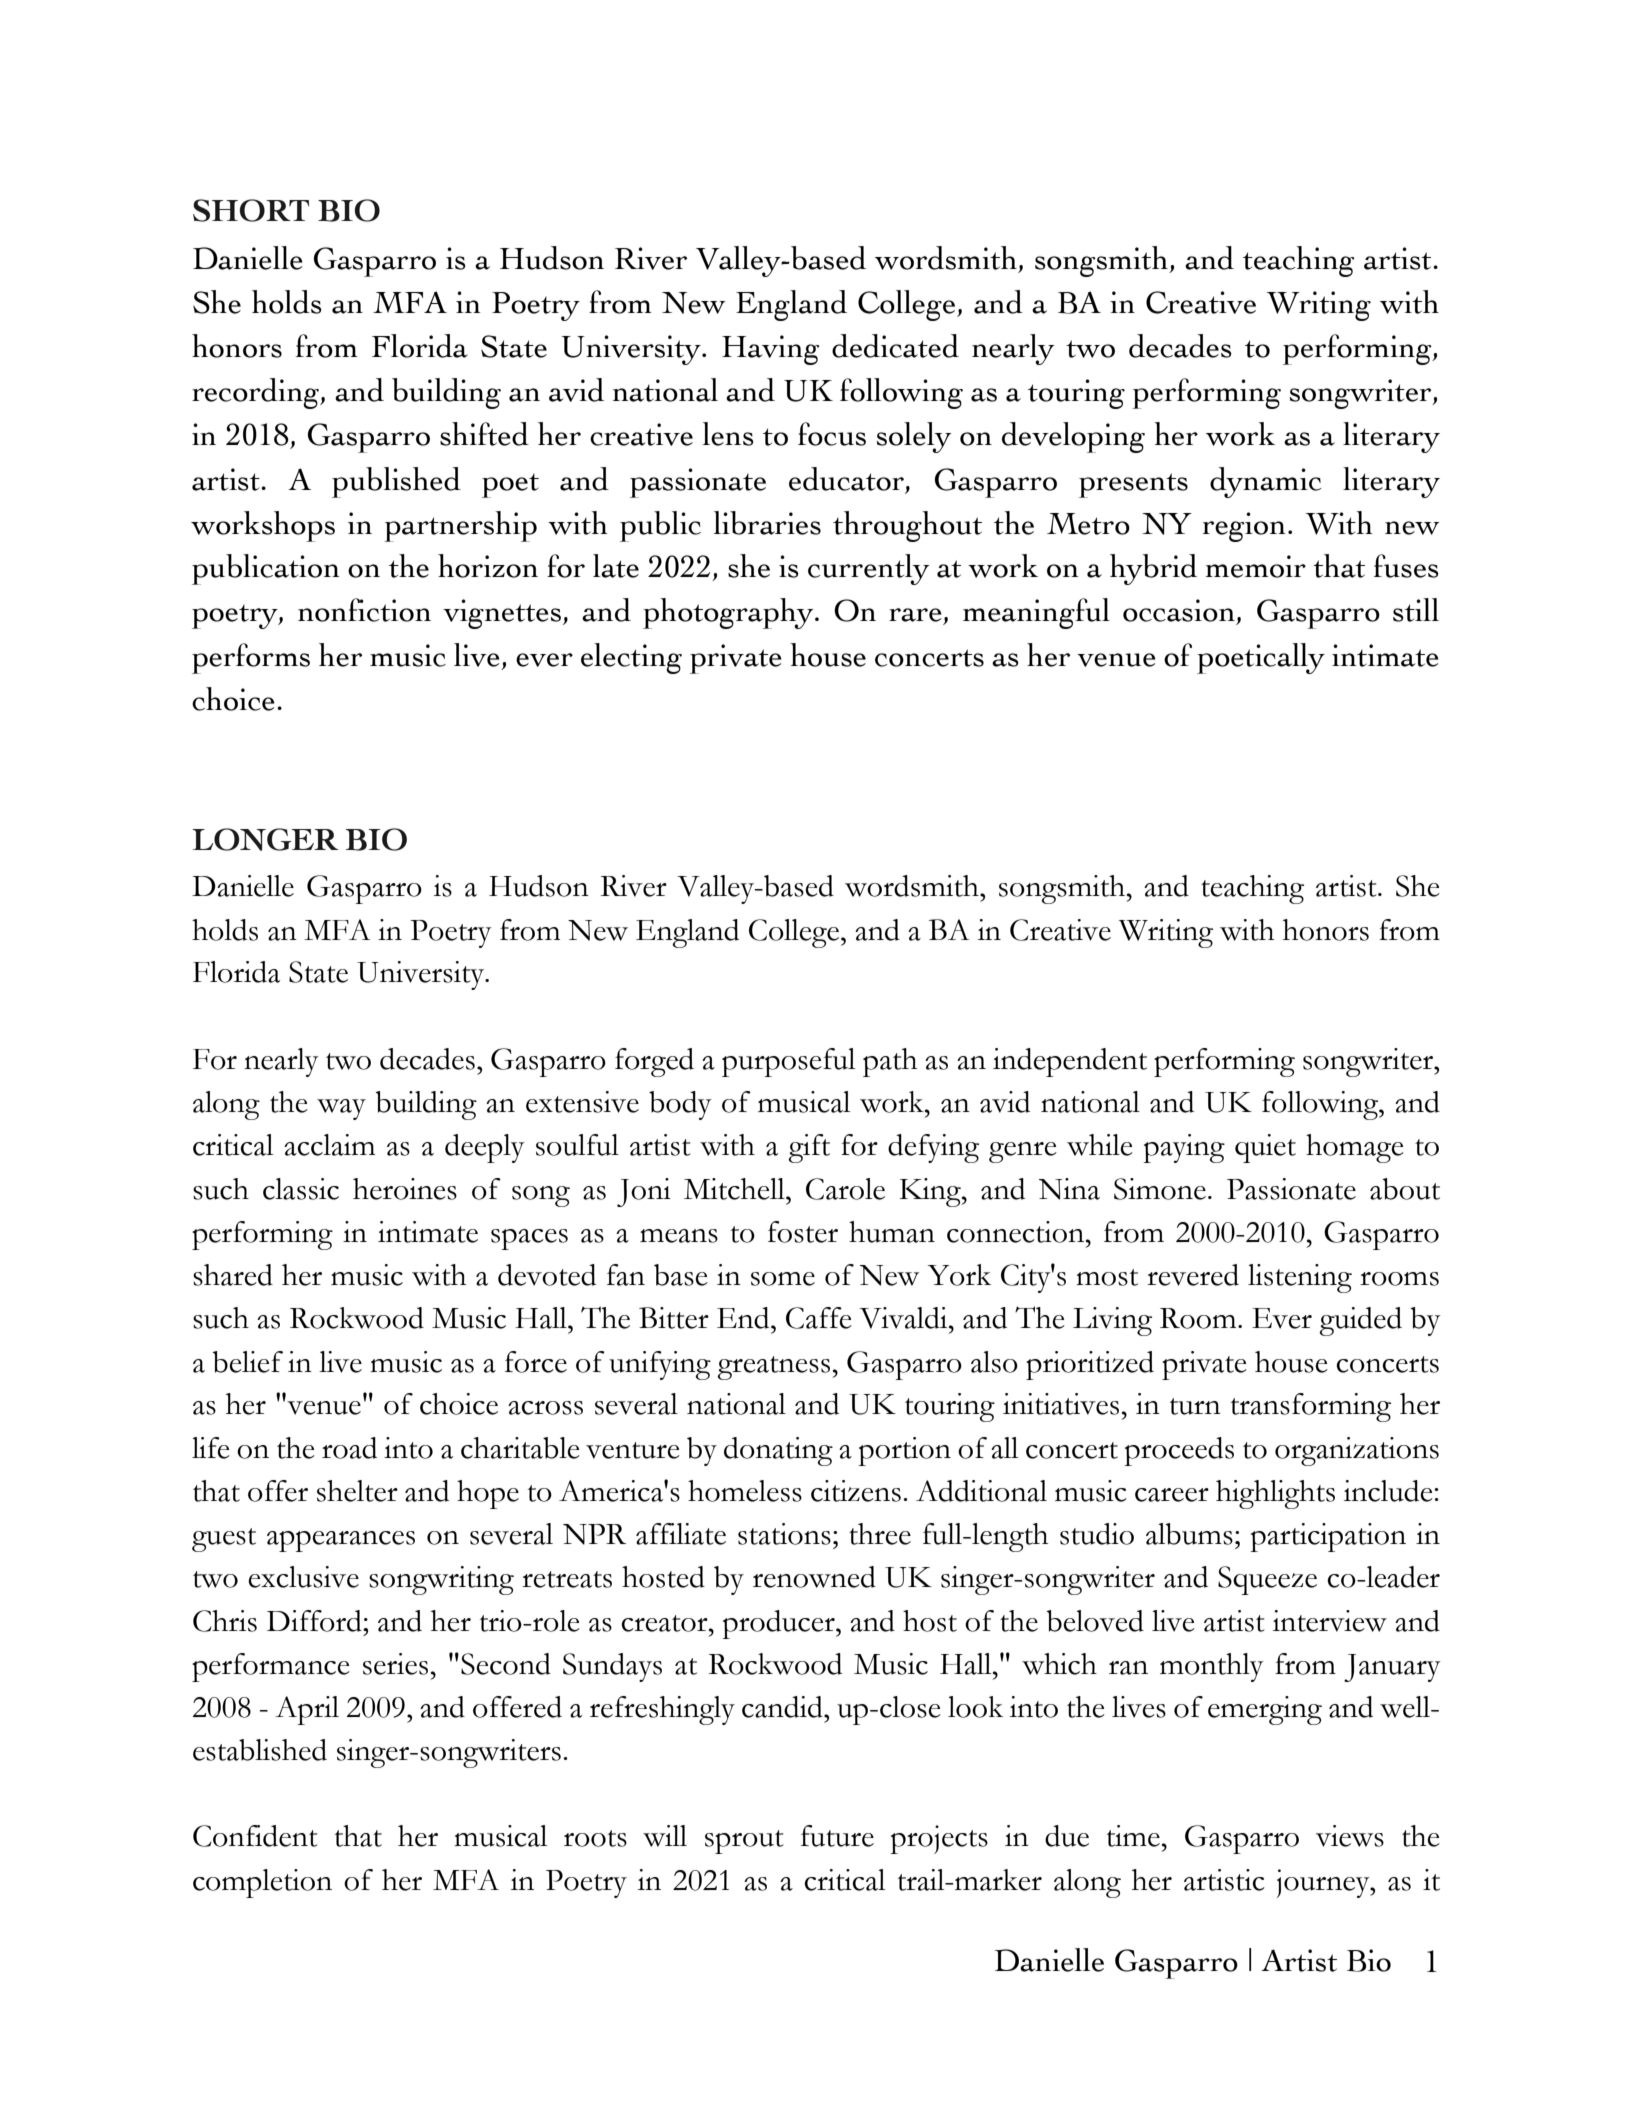 This screenshot has height=2112, width=1632. Describe the element at coordinates (1179, 610) in the screenshot. I see `occasion` at that location.
